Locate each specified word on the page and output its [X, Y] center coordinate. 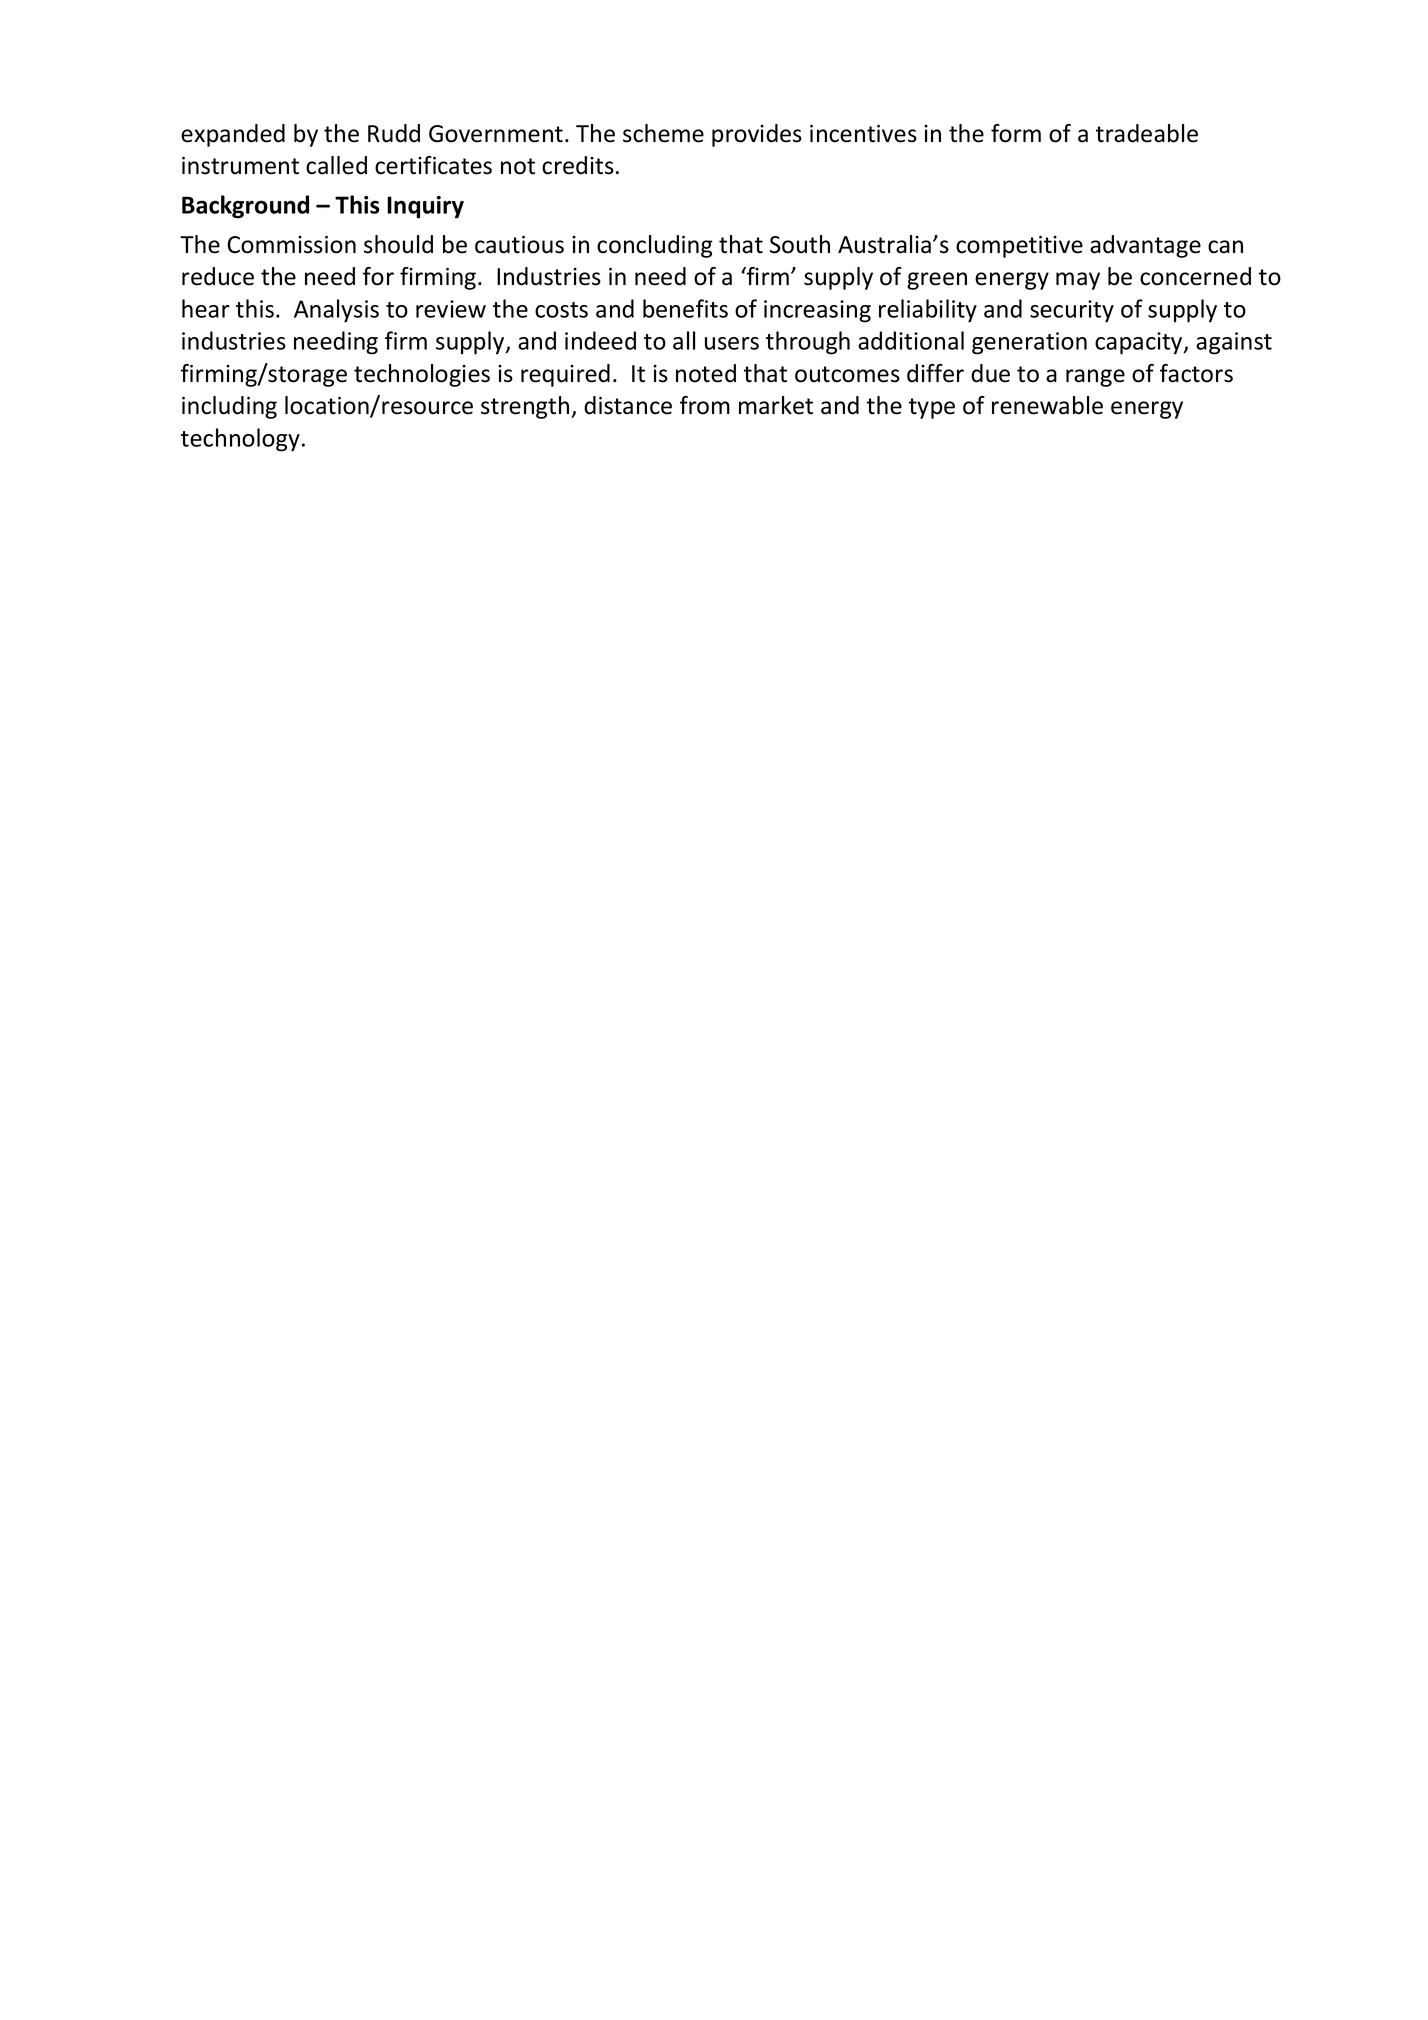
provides [757, 135]
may [1078, 281]
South [800, 244]
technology [240, 440]
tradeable [1147, 133]
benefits [685, 308]
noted [706, 373]
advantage [1145, 246]
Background [245, 207]
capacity [1140, 343]
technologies [422, 375]
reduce [218, 276]
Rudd [394, 133]
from [705, 405]
